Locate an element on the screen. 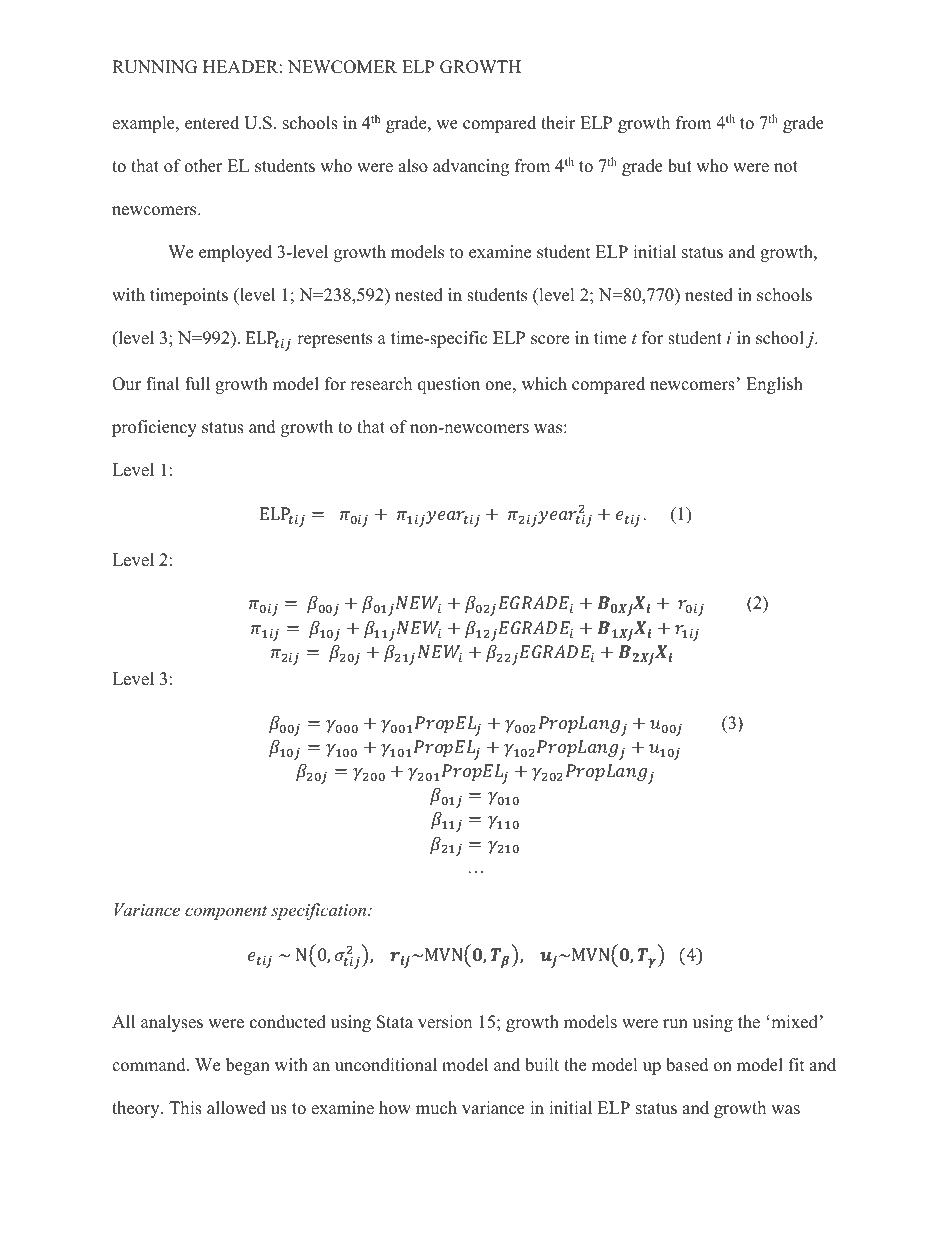 The height and width of the screenshot is (1233, 952). question is located at coordinates (449, 385).
